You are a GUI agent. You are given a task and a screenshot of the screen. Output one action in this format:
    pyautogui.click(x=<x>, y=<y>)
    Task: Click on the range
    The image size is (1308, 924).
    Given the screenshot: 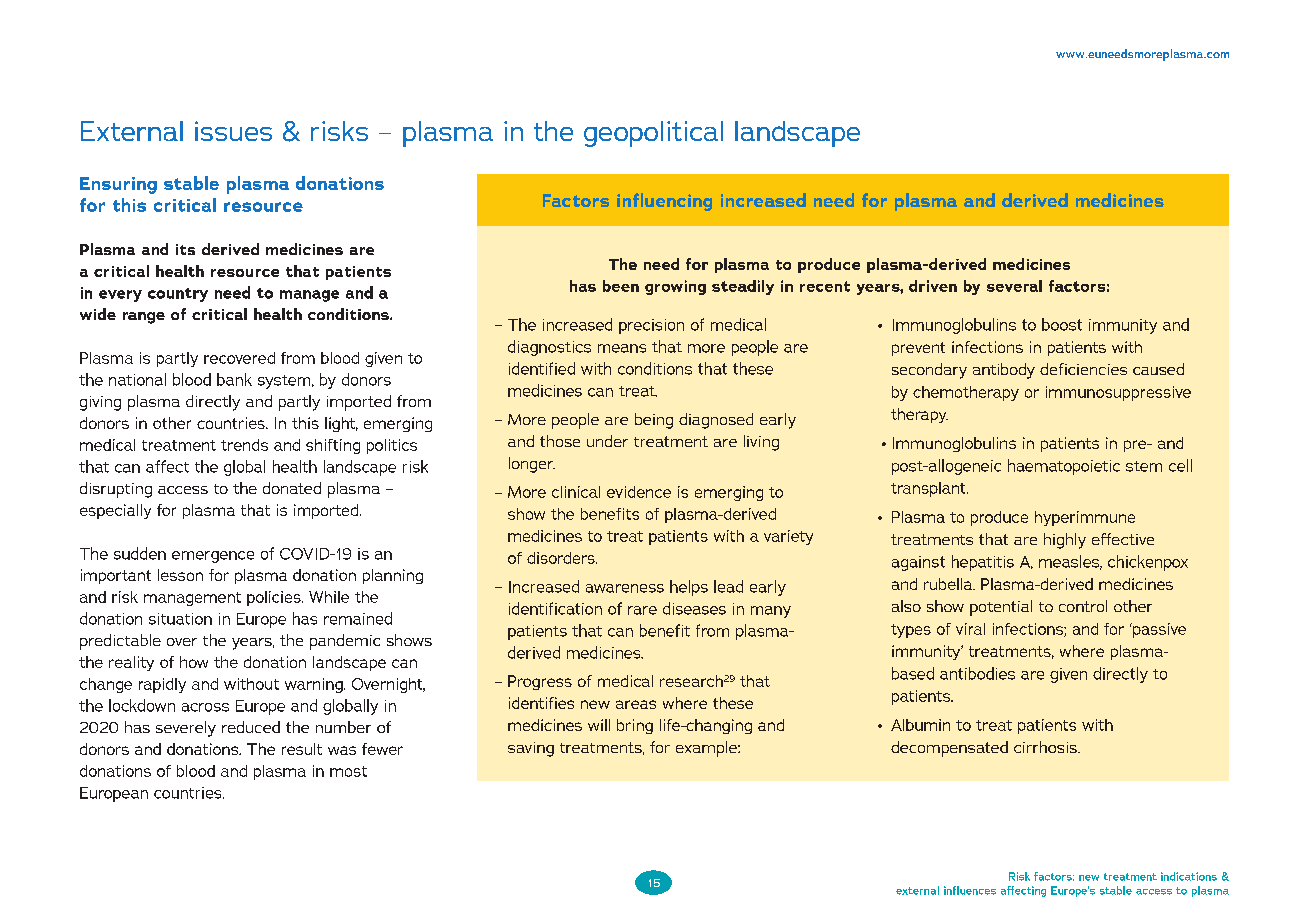 What is the action you would take?
    pyautogui.click(x=144, y=318)
